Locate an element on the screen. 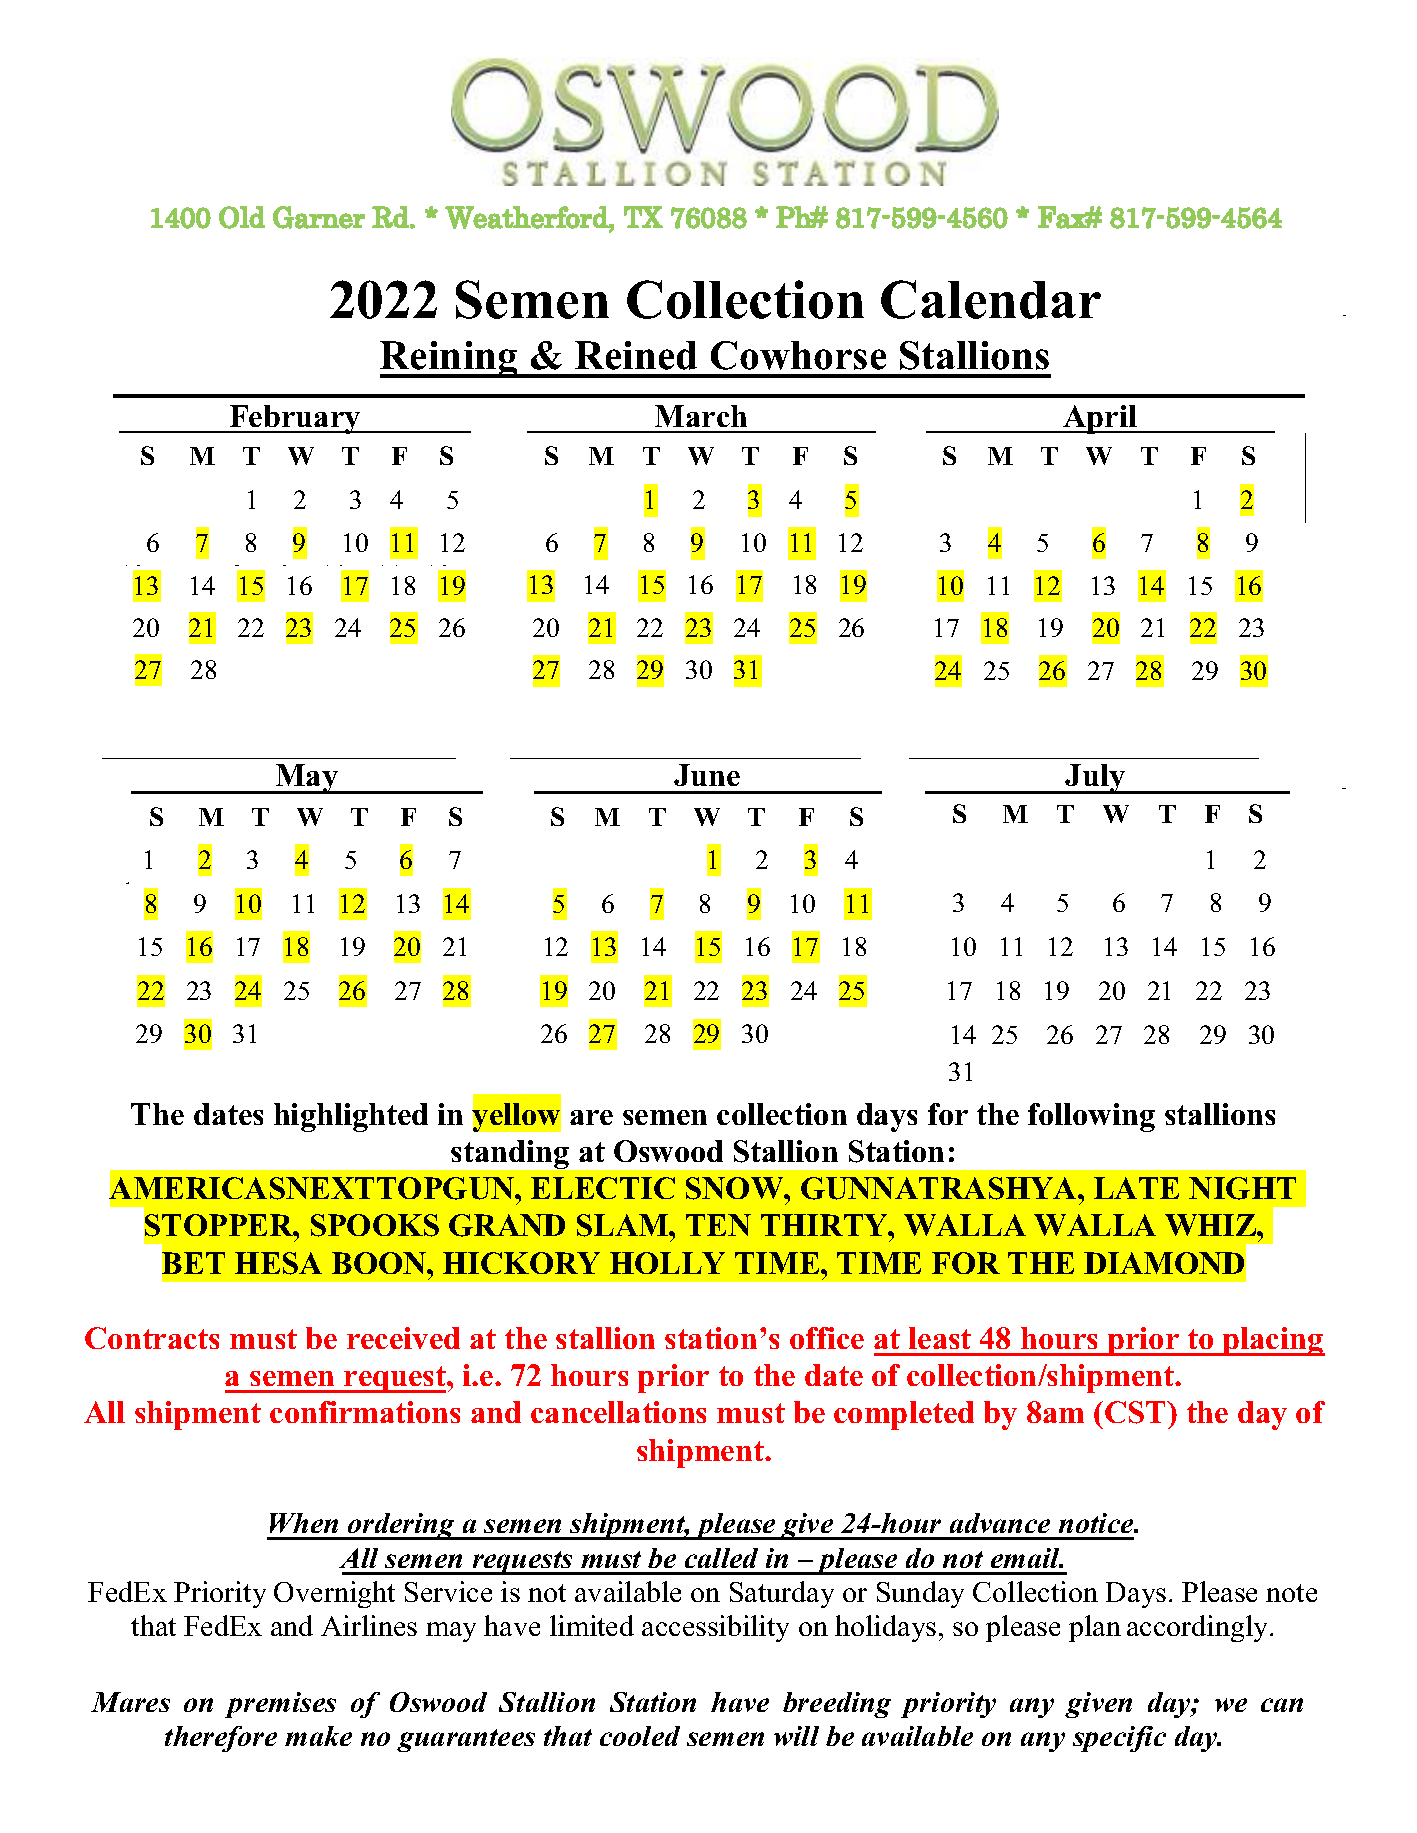 This screenshot has height=1833, width=1417. Old is located at coordinates (242, 217).
